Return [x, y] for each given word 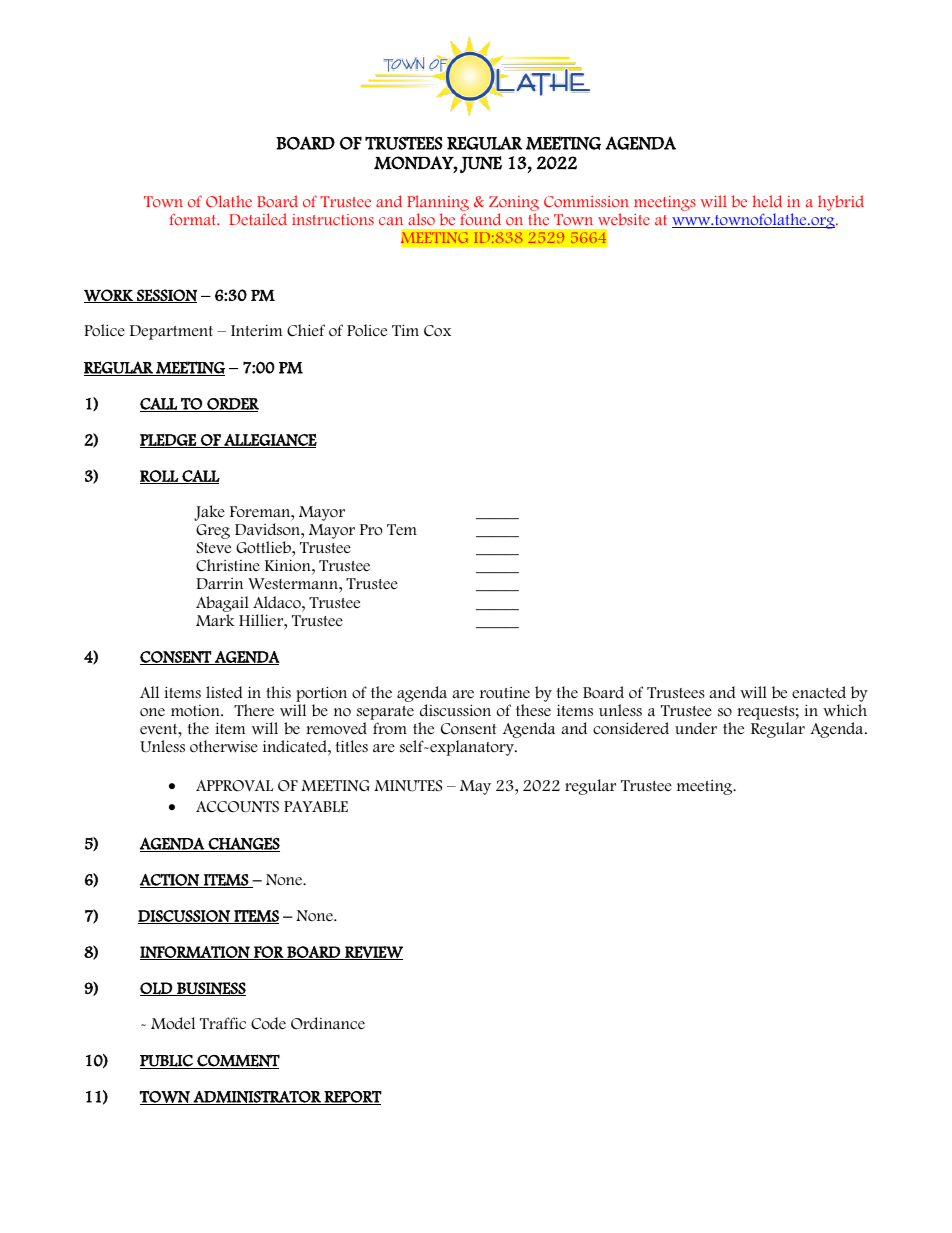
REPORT [352, 1098]
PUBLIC [167, 1062]
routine [505, 692]
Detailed [258, 219]
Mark [215, 620]
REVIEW [373, 953]
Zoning [514, 203]
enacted [819, 692]
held [767, 201]
